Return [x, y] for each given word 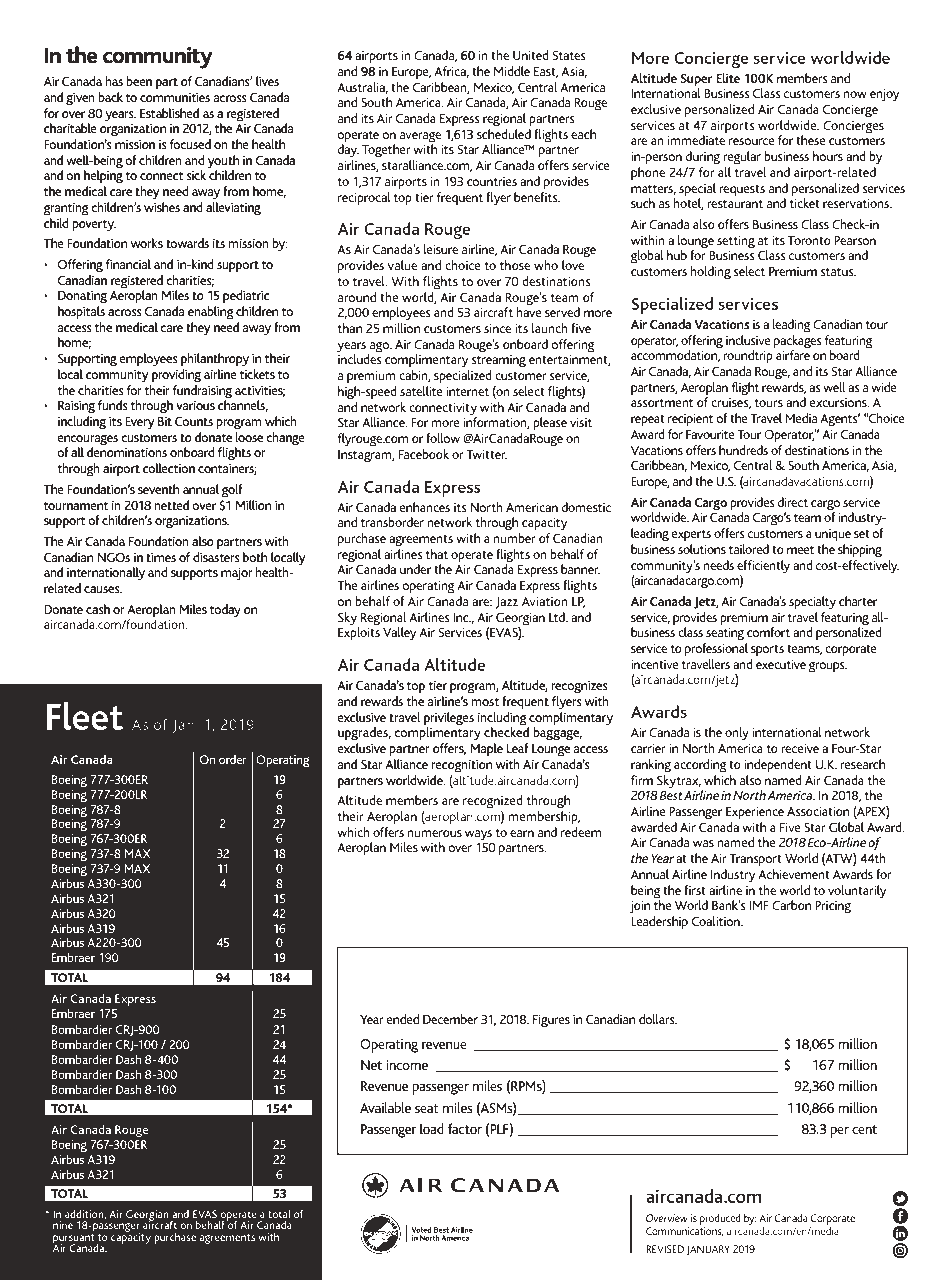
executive [781, 664]
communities [175, 97]
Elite [728, 78]
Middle [512, 71]
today [225, 610]
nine [63, 1225]
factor [465, 1128]
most [485, 701]
